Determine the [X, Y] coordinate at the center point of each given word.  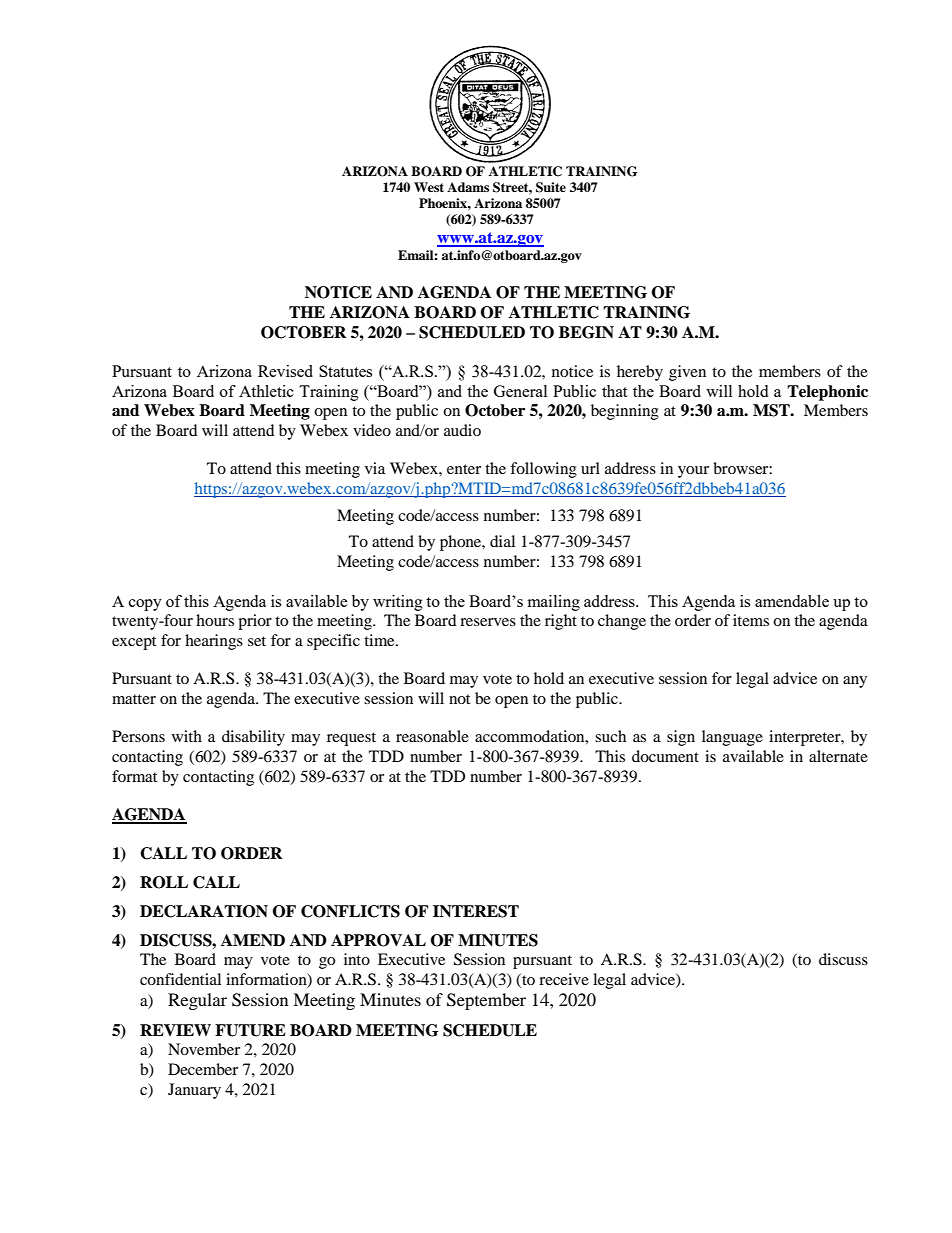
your [693, 472]
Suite [551, 187]
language [732, 738]
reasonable [432, 736]
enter [464, 469]
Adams [468, 187]
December [203, 1069]
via [375, 468]
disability [253, 738]
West [429, 187]
